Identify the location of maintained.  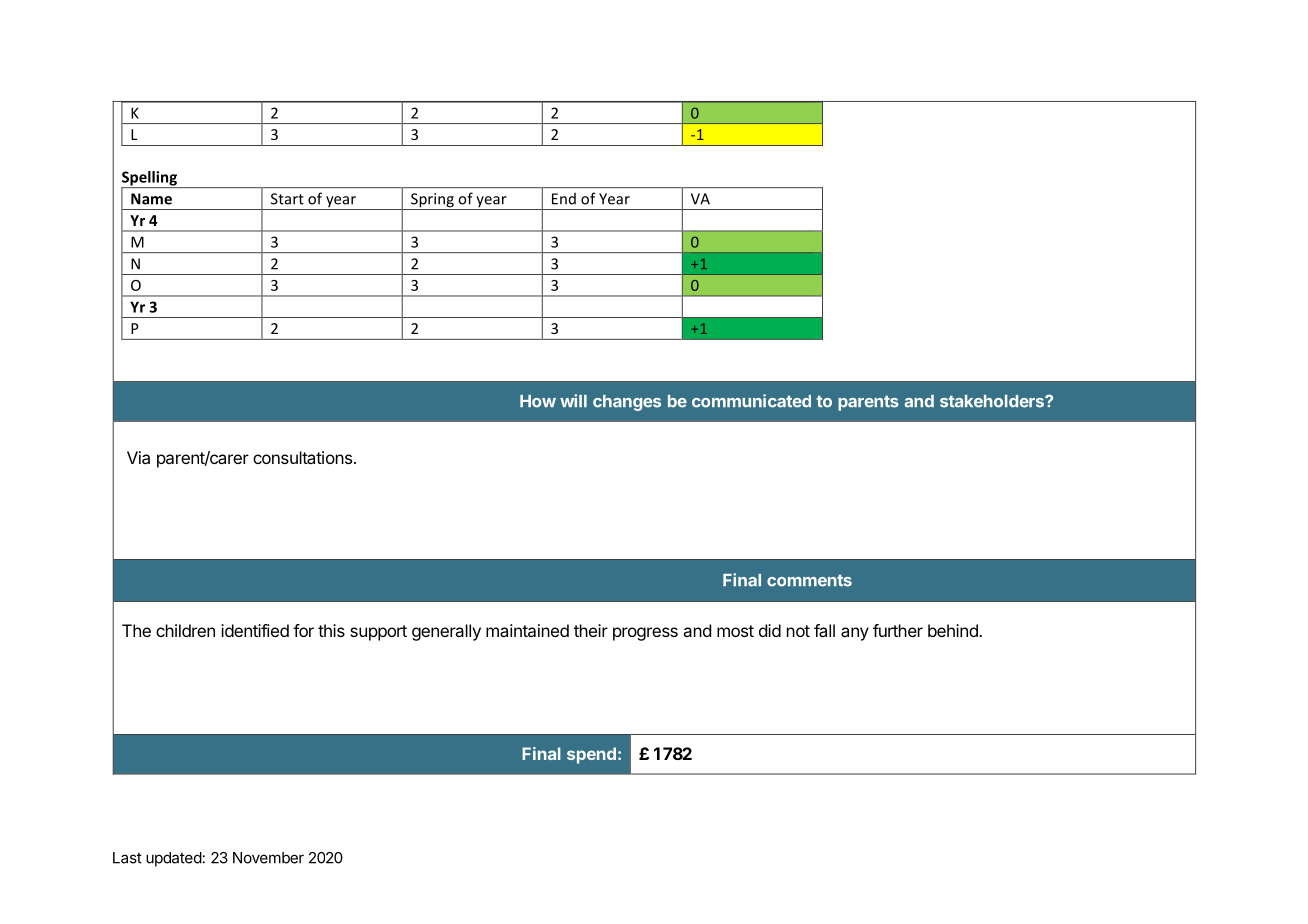
(527, 630).
